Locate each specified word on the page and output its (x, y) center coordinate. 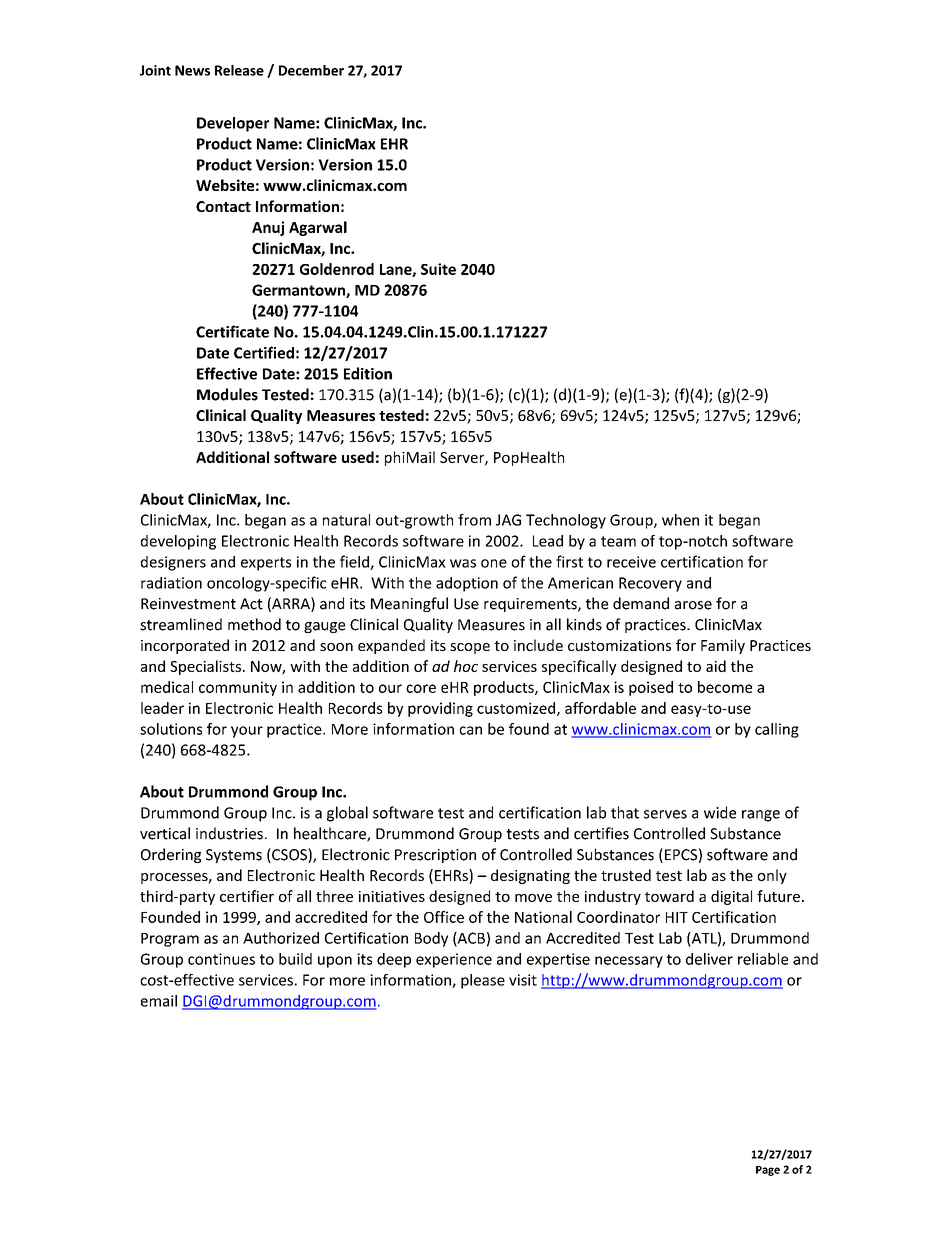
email (159, 1001)
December (311, 70)
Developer (233, 124)
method (254, 624)
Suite (438, 269)
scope (470, 648)
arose (693, 605)
